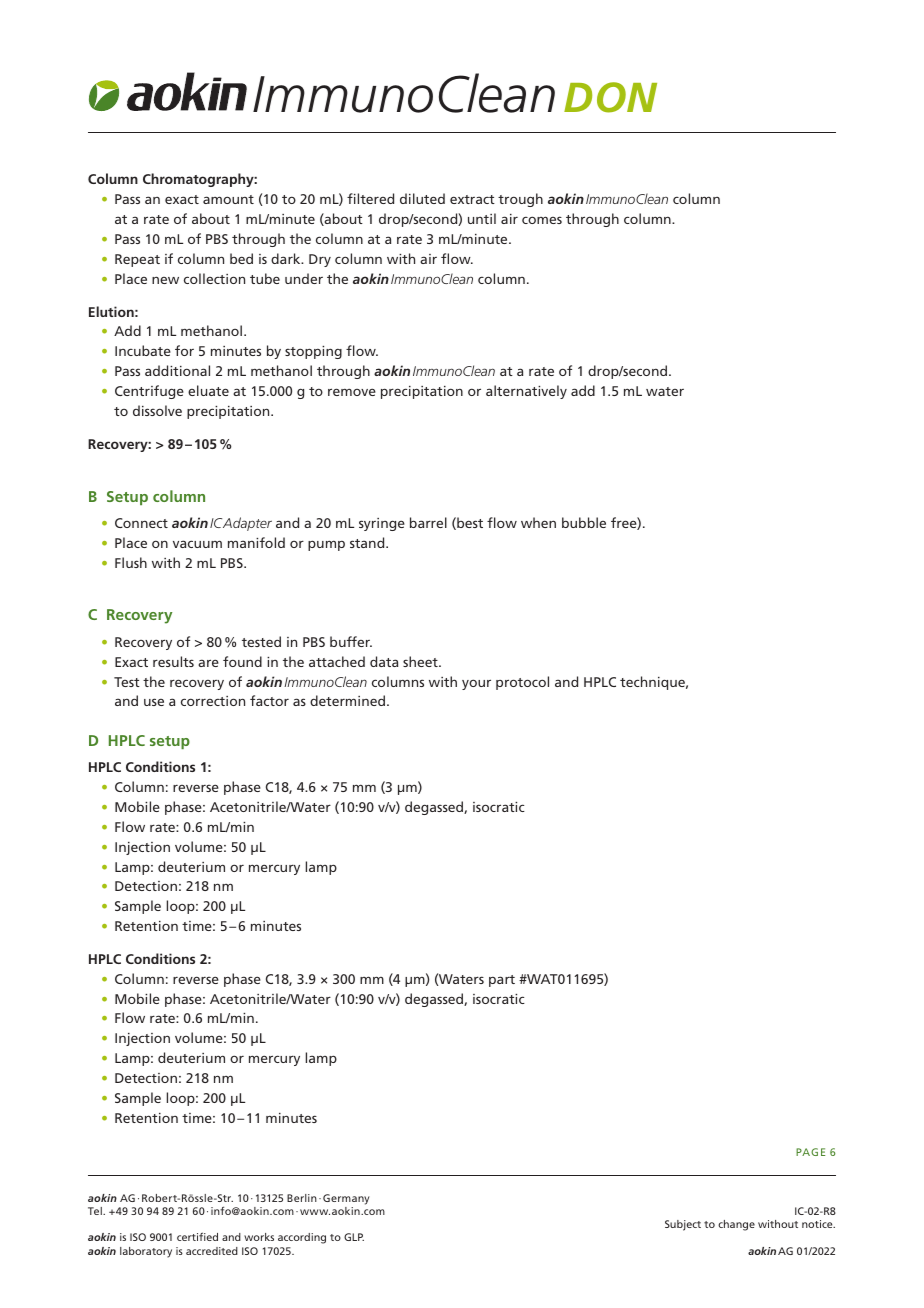 The image size is (924, 1308). What do you see at coordinates (228, 199) in the screenshot?
I see `amount` at bounding box center [228, 199].
